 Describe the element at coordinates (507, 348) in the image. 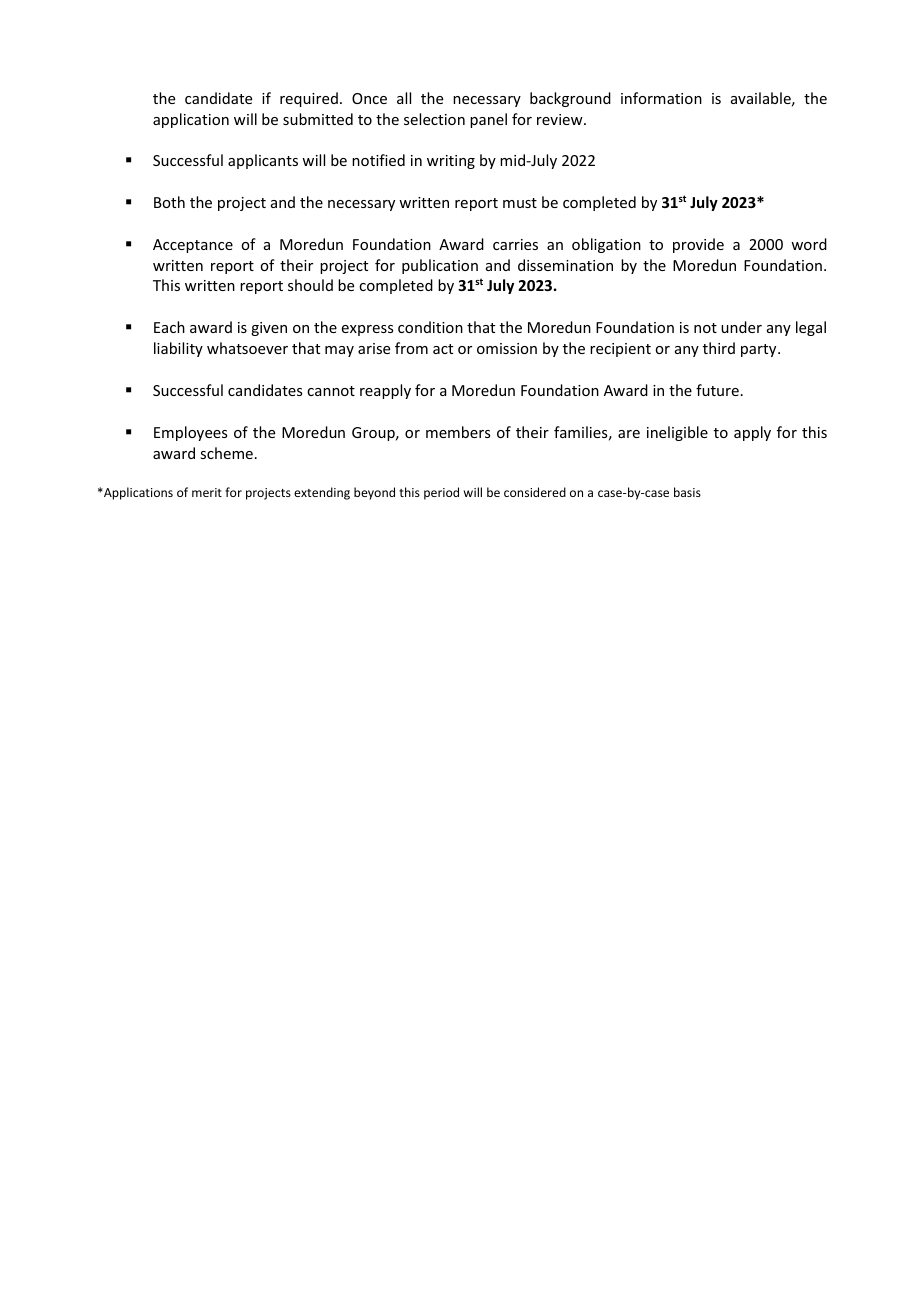

I see `omission` at that location.
